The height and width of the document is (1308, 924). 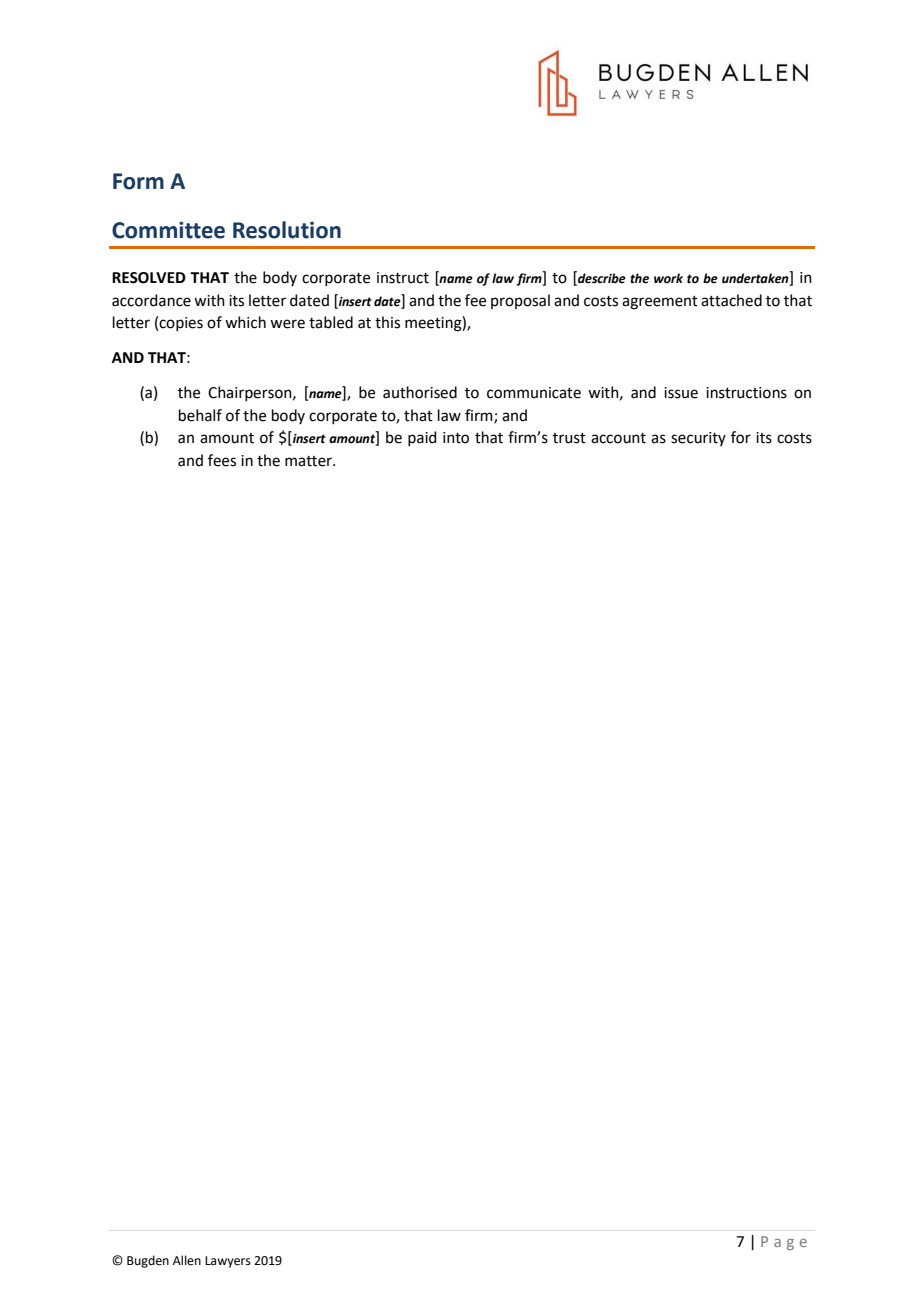 What do you see at coordinates (222, 460) in the document?
I see `fees` at bounding box center [222, 460].
